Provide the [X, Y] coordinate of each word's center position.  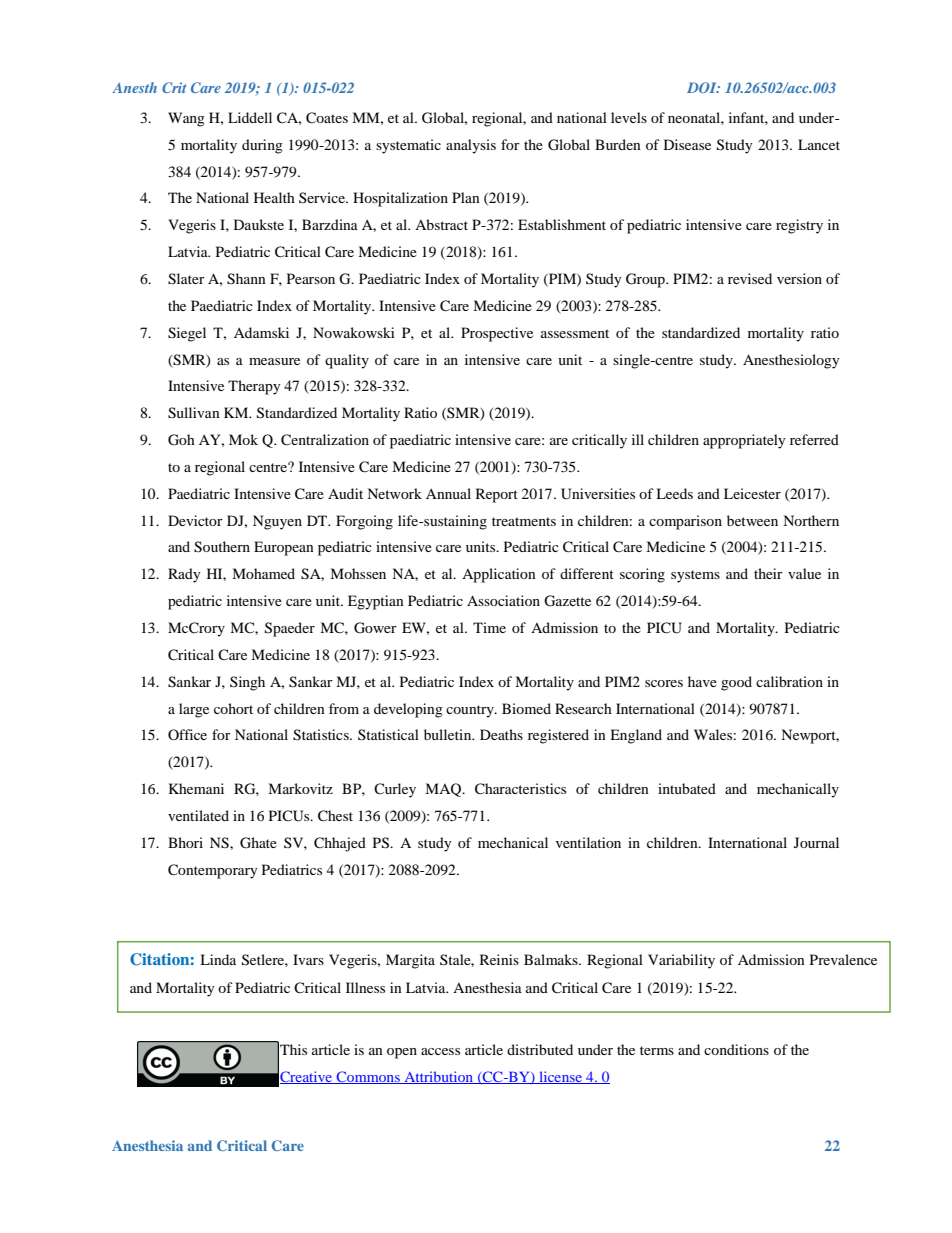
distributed [540, 1049]
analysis [471, 146]
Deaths [501, 734]
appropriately [744, 441]
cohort [233, 708]
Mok [243, 439]
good [736, 683]
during [262, 146]
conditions [736, 1049]
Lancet [819, 144]
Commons [368, 1077]
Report [497, 495]
